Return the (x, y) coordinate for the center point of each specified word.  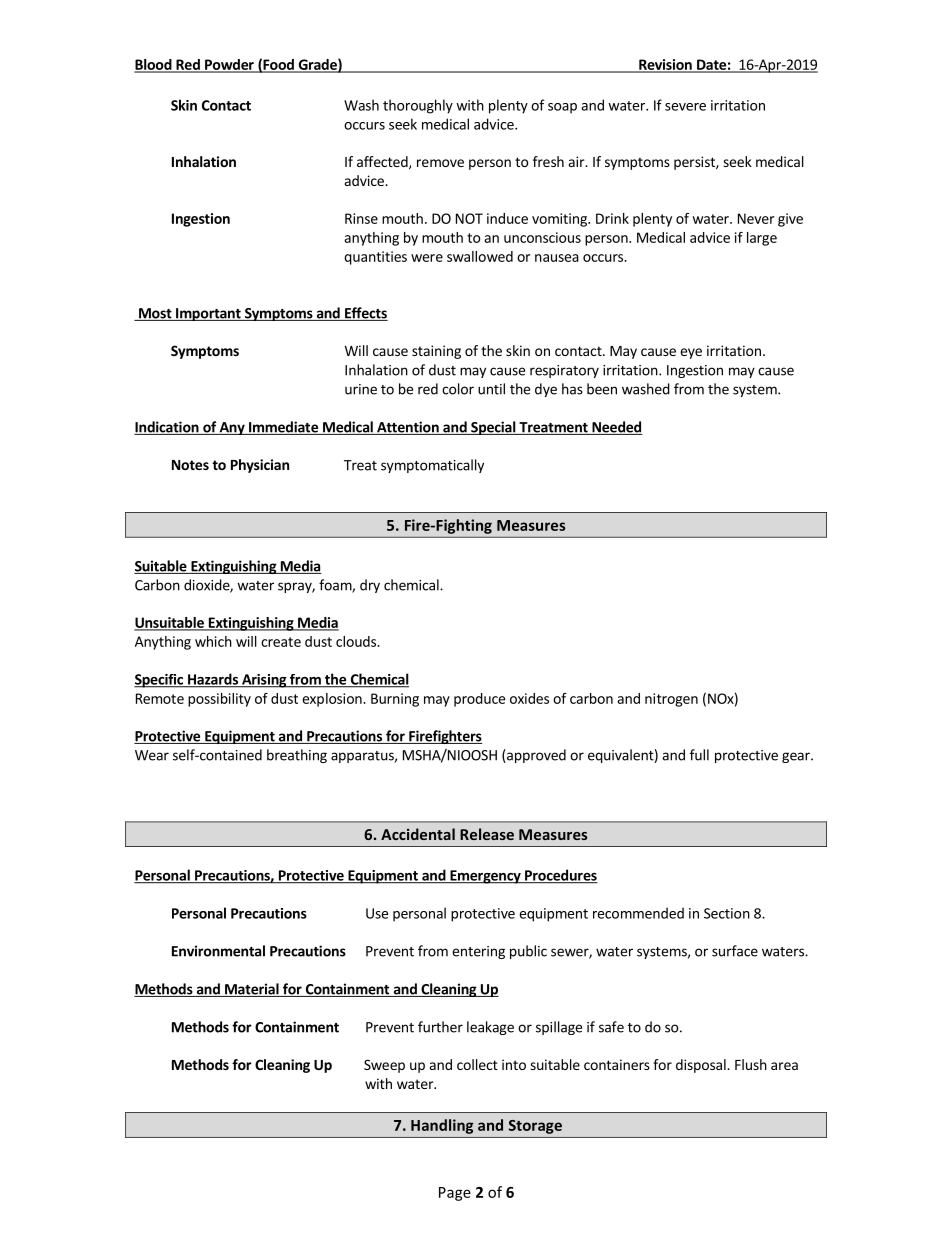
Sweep (384, 1066)
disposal (702, 1066)
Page (455, 1194)
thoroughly (418, 106)
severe (685, 107)
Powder (229, 65)
